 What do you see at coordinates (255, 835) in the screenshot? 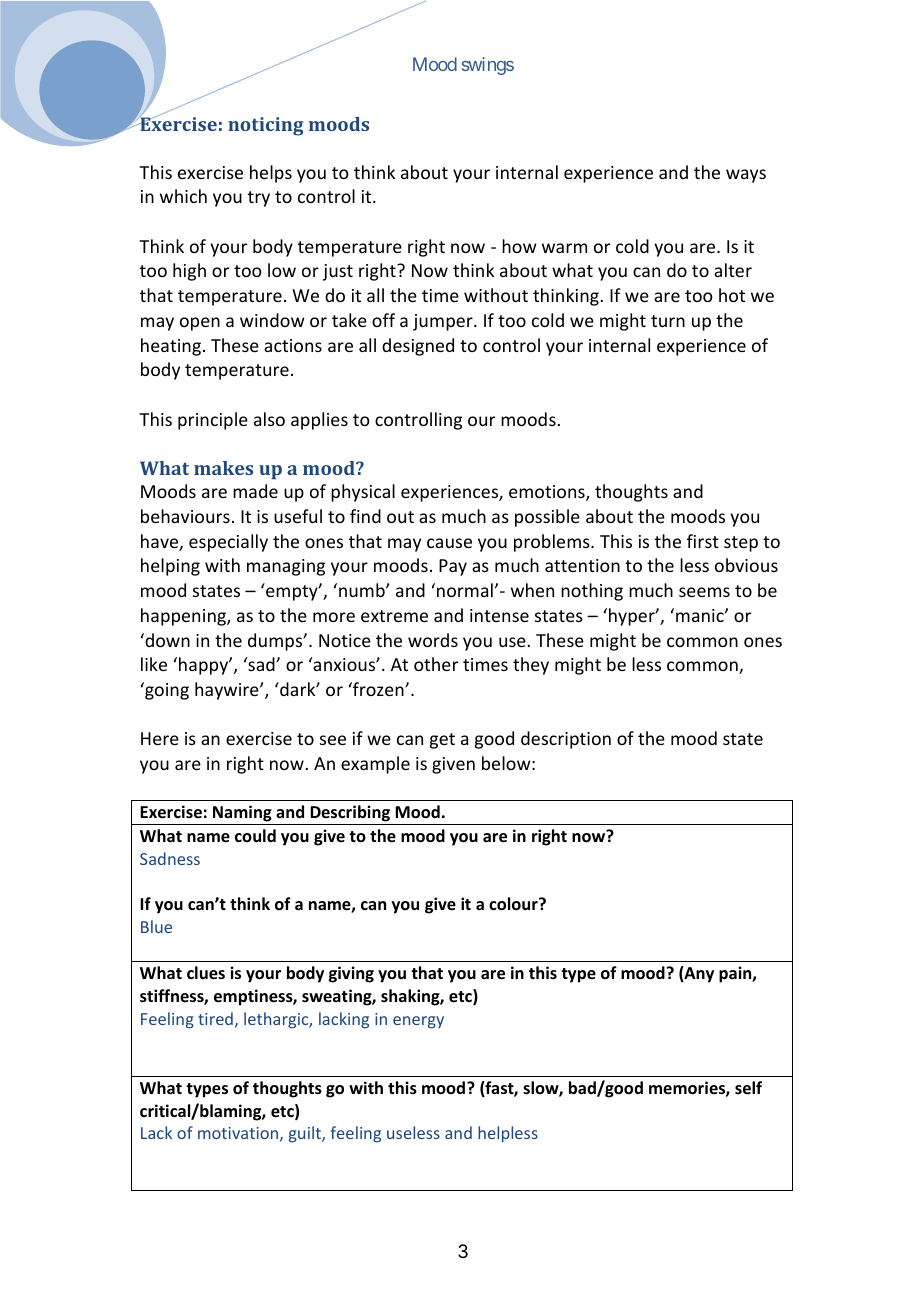
I see `could` at bounding box center [255, 835].
